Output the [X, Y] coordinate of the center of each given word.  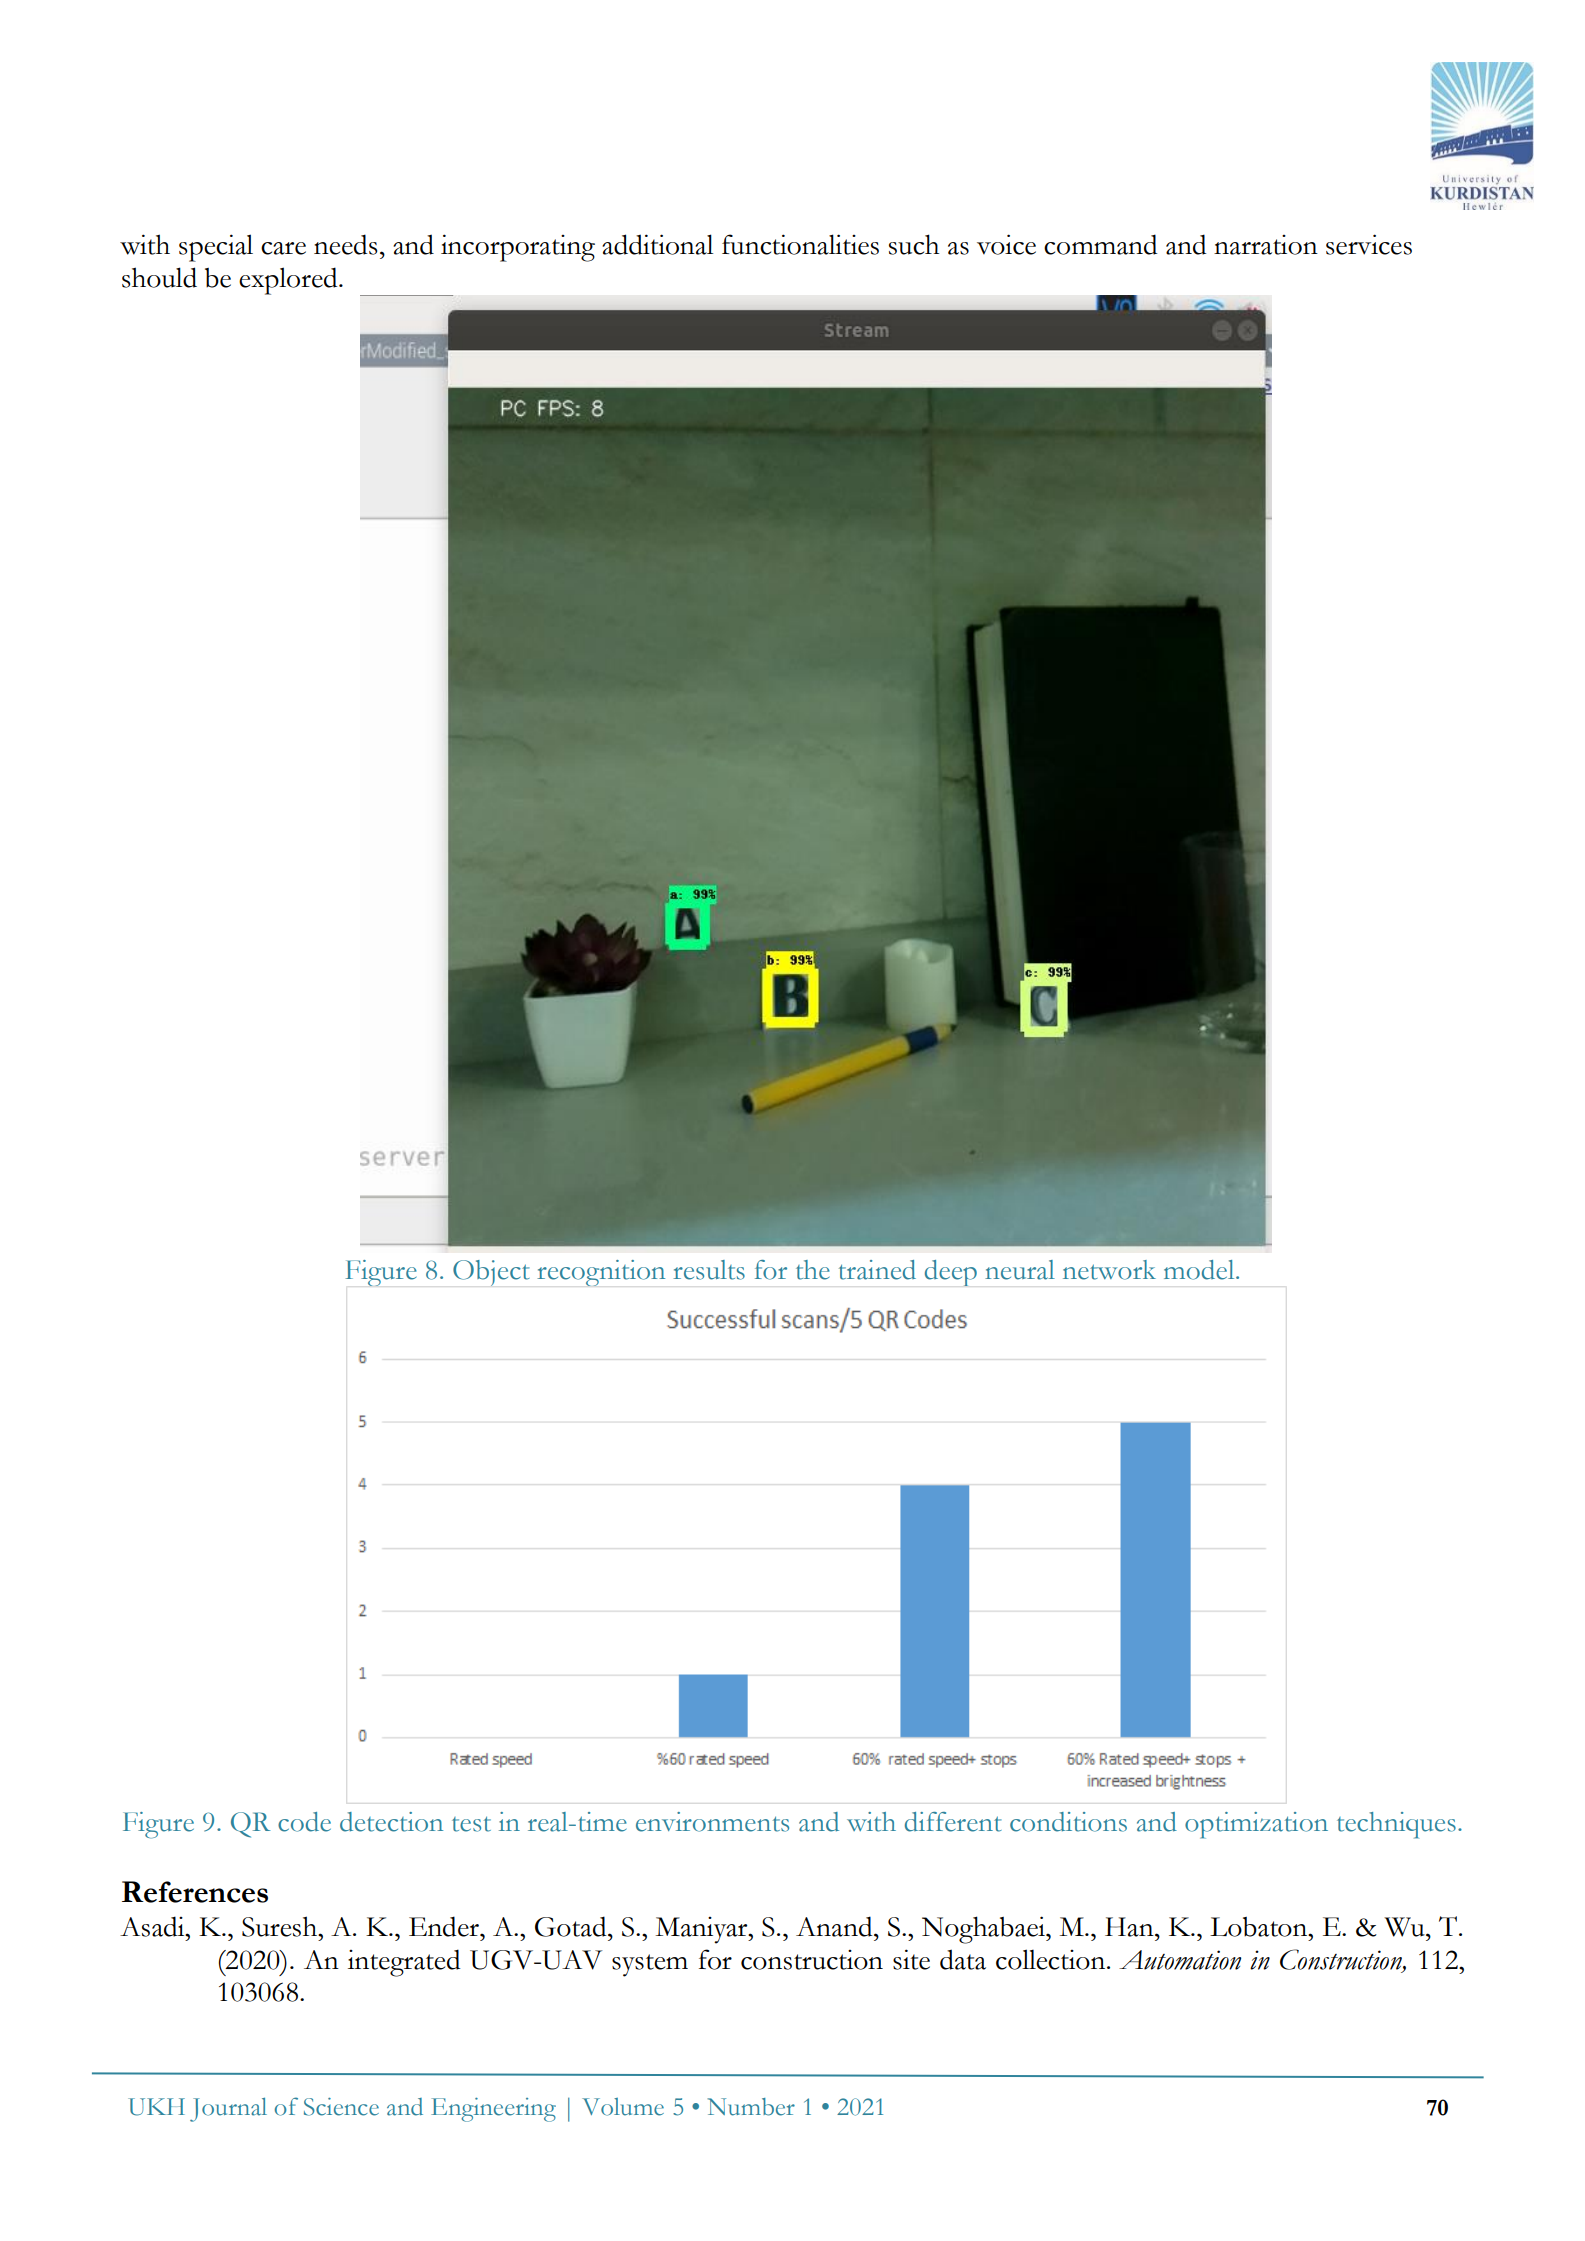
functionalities [800, 244]
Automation [1180, 1960]
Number [751, 2107]
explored [289, 281]
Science [341, 2107]
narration [1266, 245]
